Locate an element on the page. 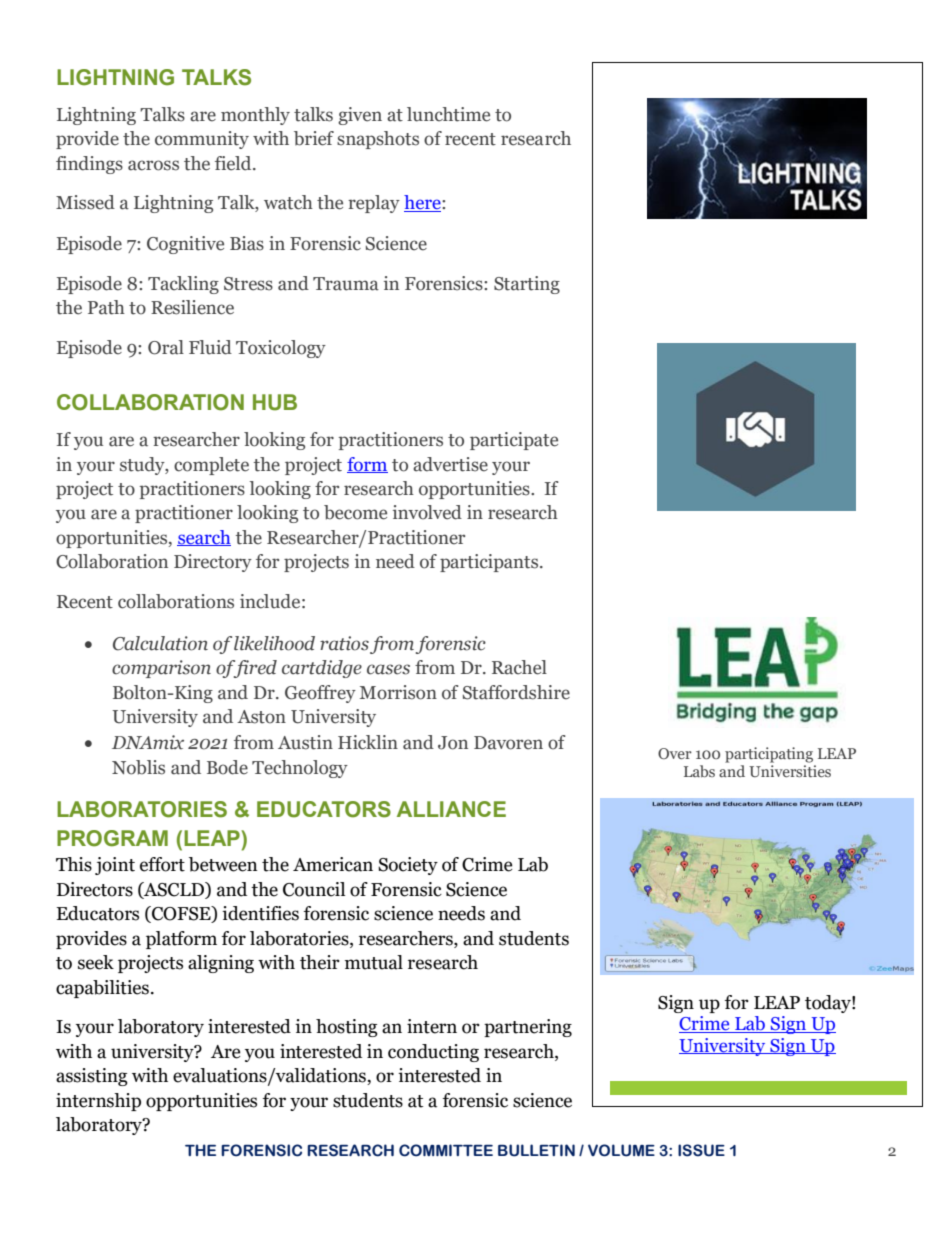  PROGRAM is located at coordinates (112, 838).
